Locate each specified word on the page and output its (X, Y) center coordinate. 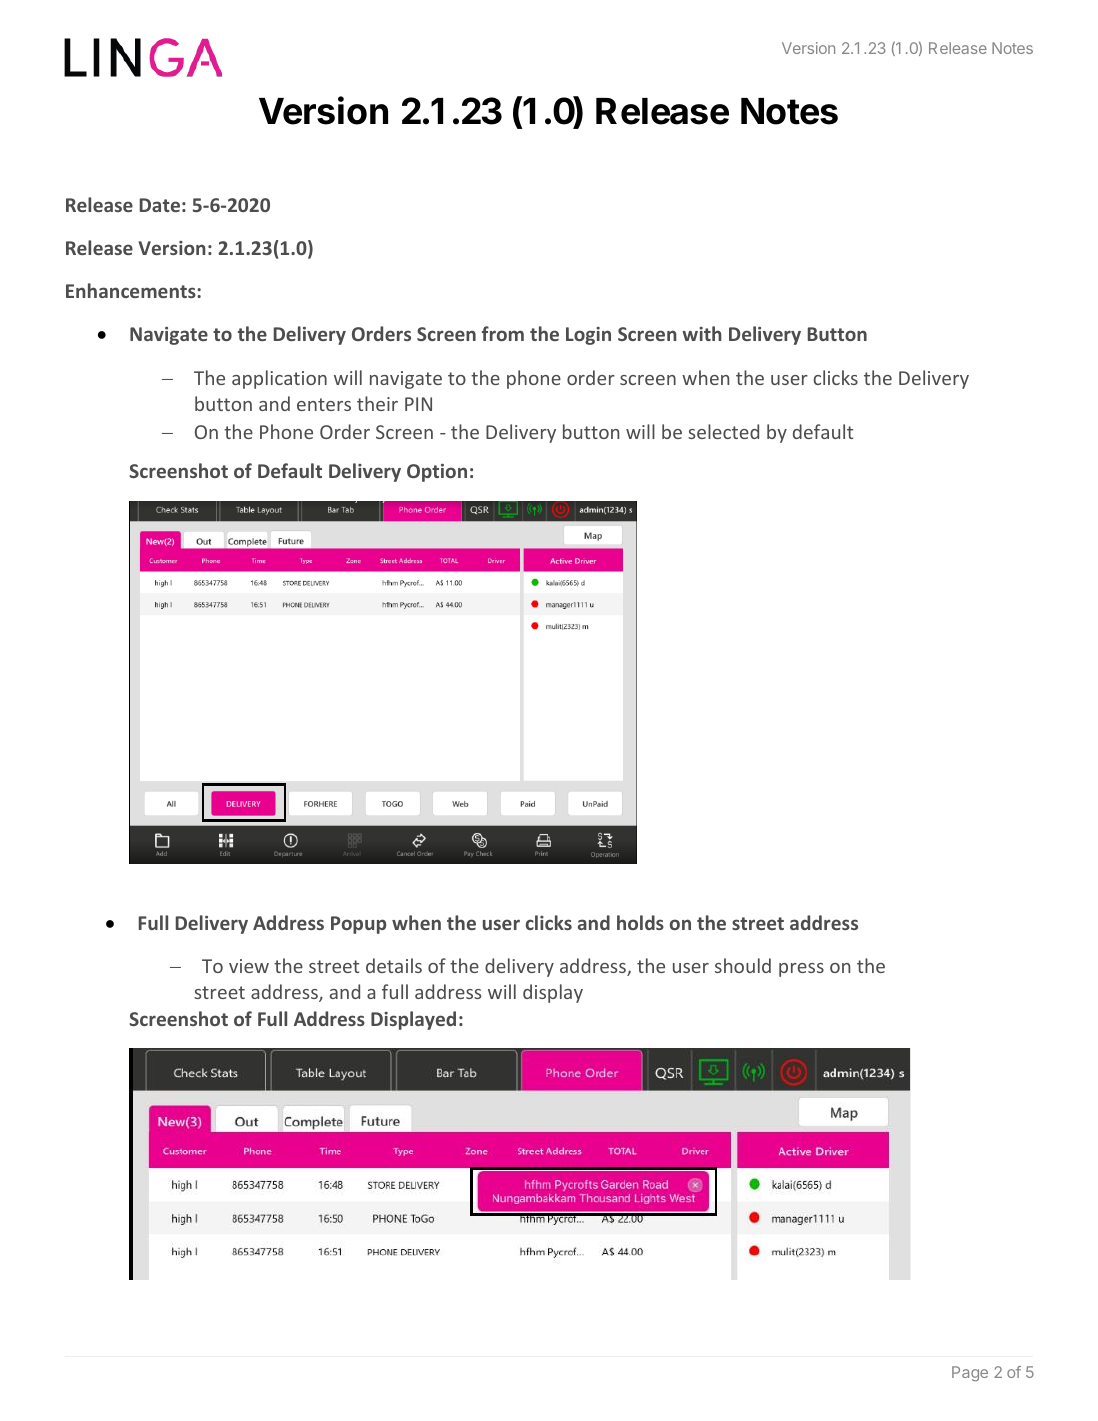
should (743, 965)
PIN (418, 404)
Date (160, 205)
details (394, 965)
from (503, 333)
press (801, 970)
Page (970, 1374)
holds (640, 922)
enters (324, 404)
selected (723, 431)
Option (437, 473)
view (249, 966)
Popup (358, 925)
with (702, 333)
